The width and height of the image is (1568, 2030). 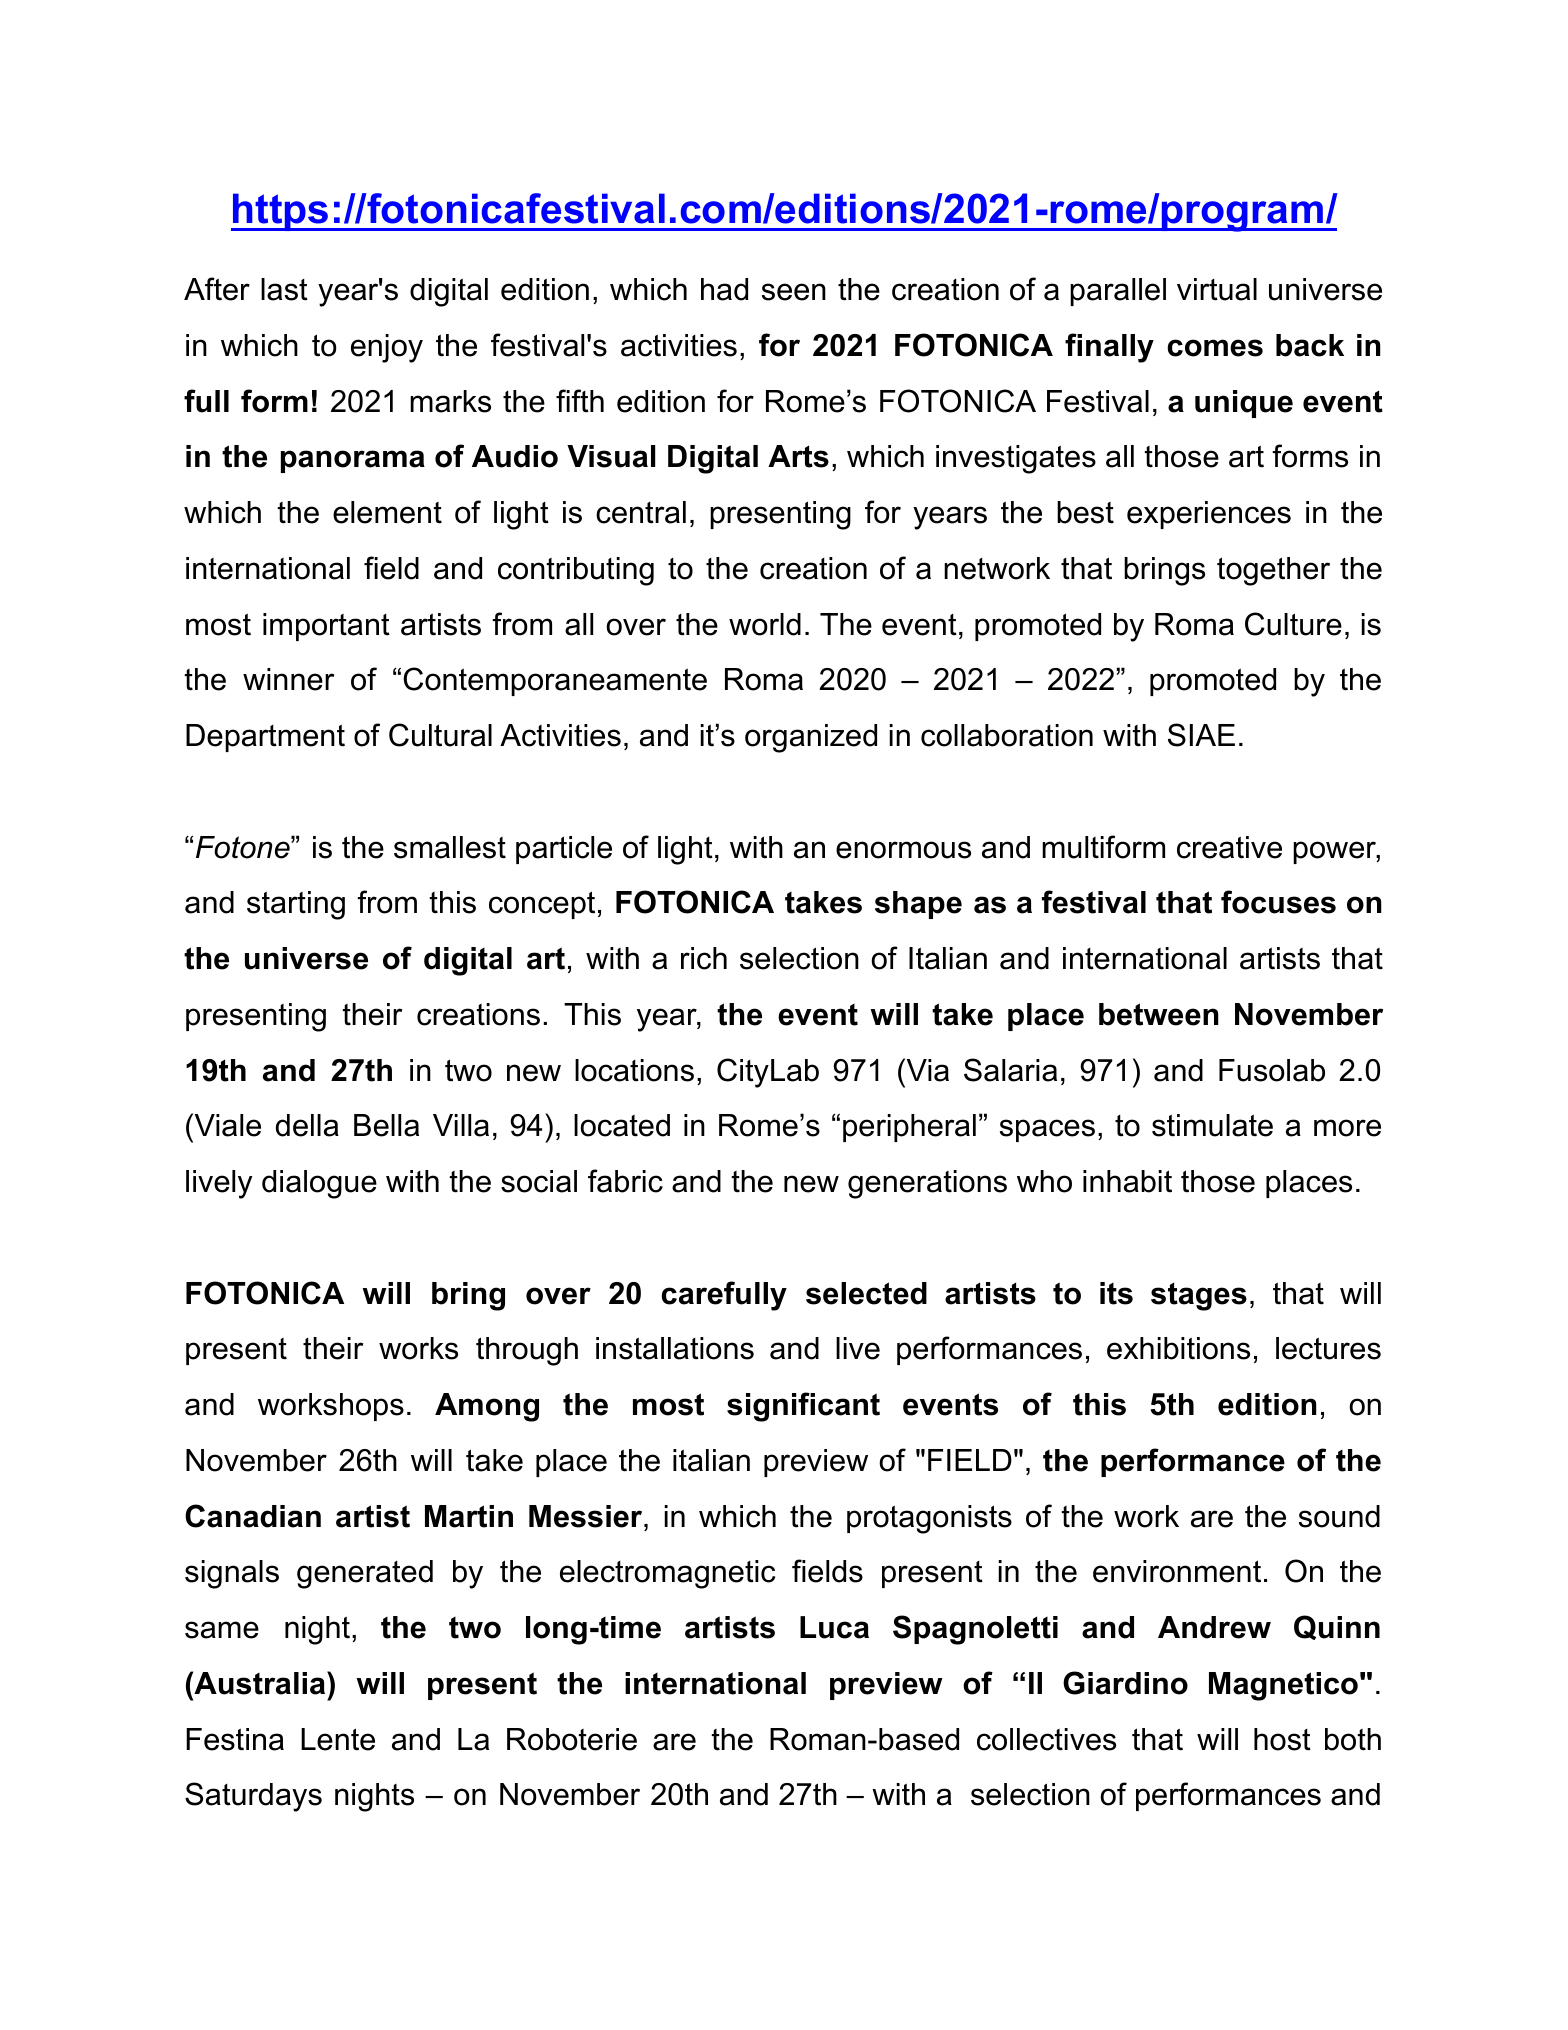 I want to click on comes, so click(x=1215, y=348).
